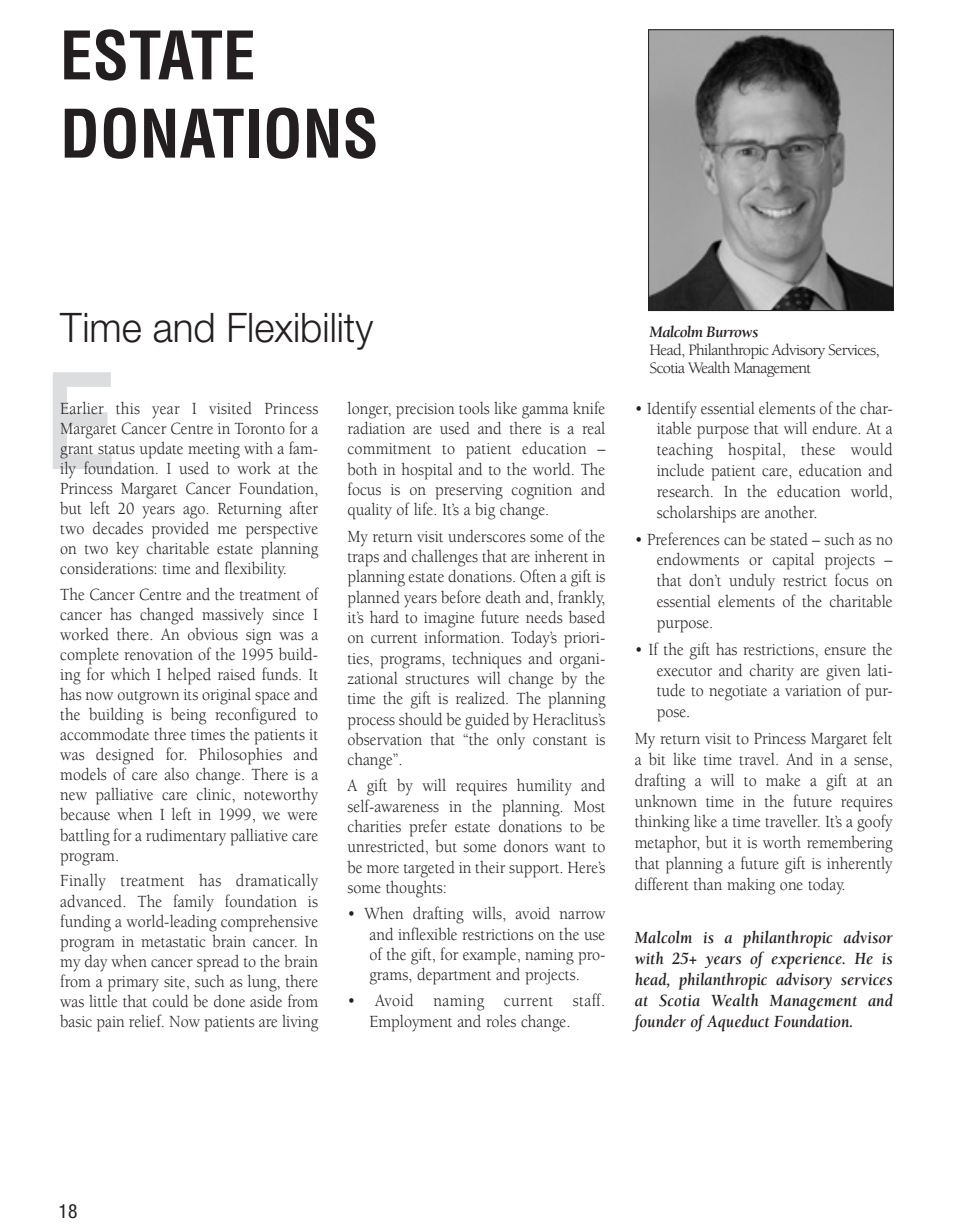 This screenshot has height=1232, width=953. What do you see at coordinates (474, 408) in the screenshot?
I see `tools` at bounding box center [474, 408].
